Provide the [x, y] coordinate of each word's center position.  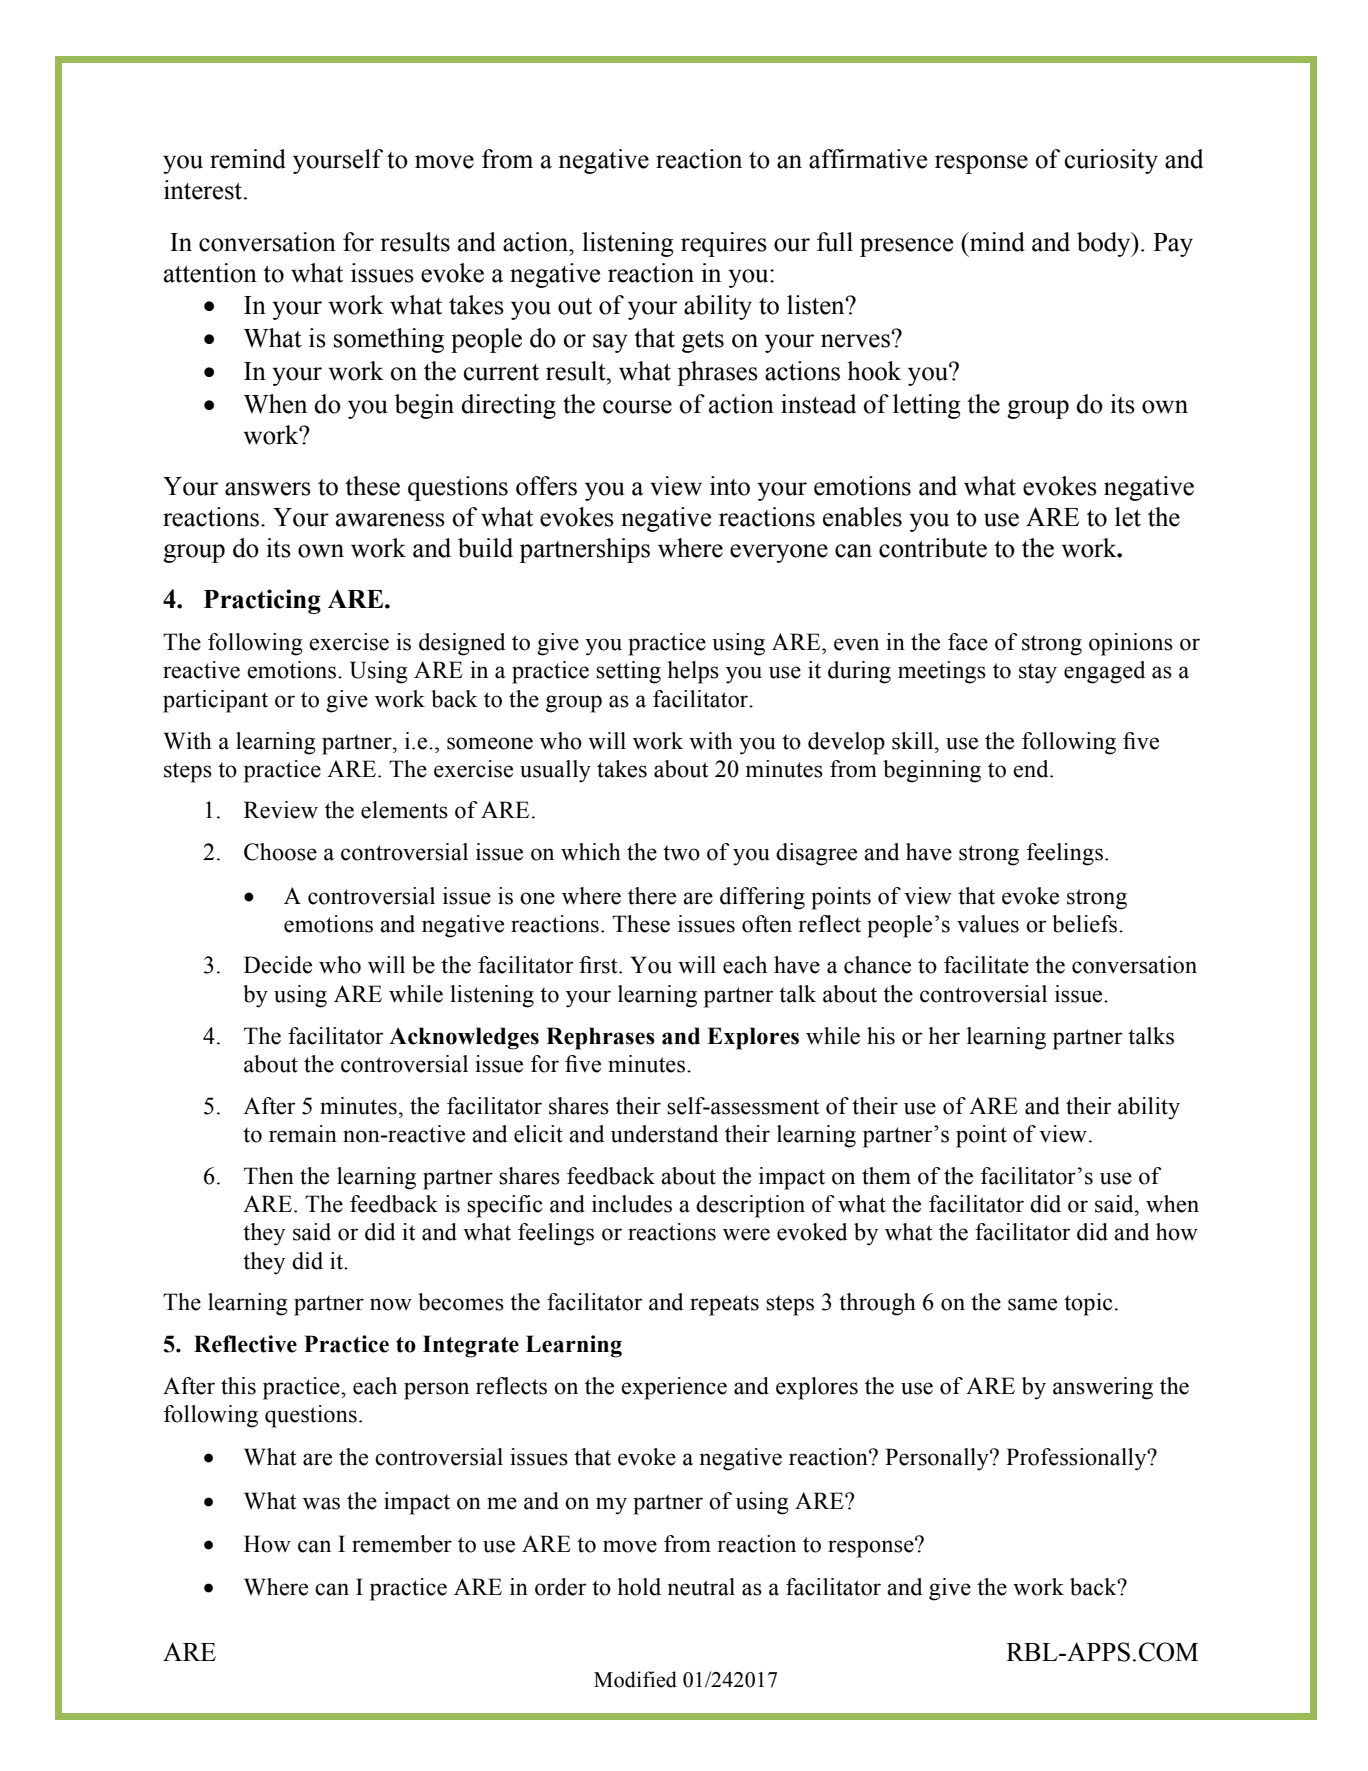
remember [402, 1544]
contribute [933, 548]
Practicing [262, 601]
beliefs [1086, 924]
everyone [779, 553]
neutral [701, 1587]
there [652, 896]
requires [724, 244]
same [1032, 1304]
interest [204, 190]
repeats [724, 1305]
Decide [278, 965]
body [1105, 244]
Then [269, 1176]
